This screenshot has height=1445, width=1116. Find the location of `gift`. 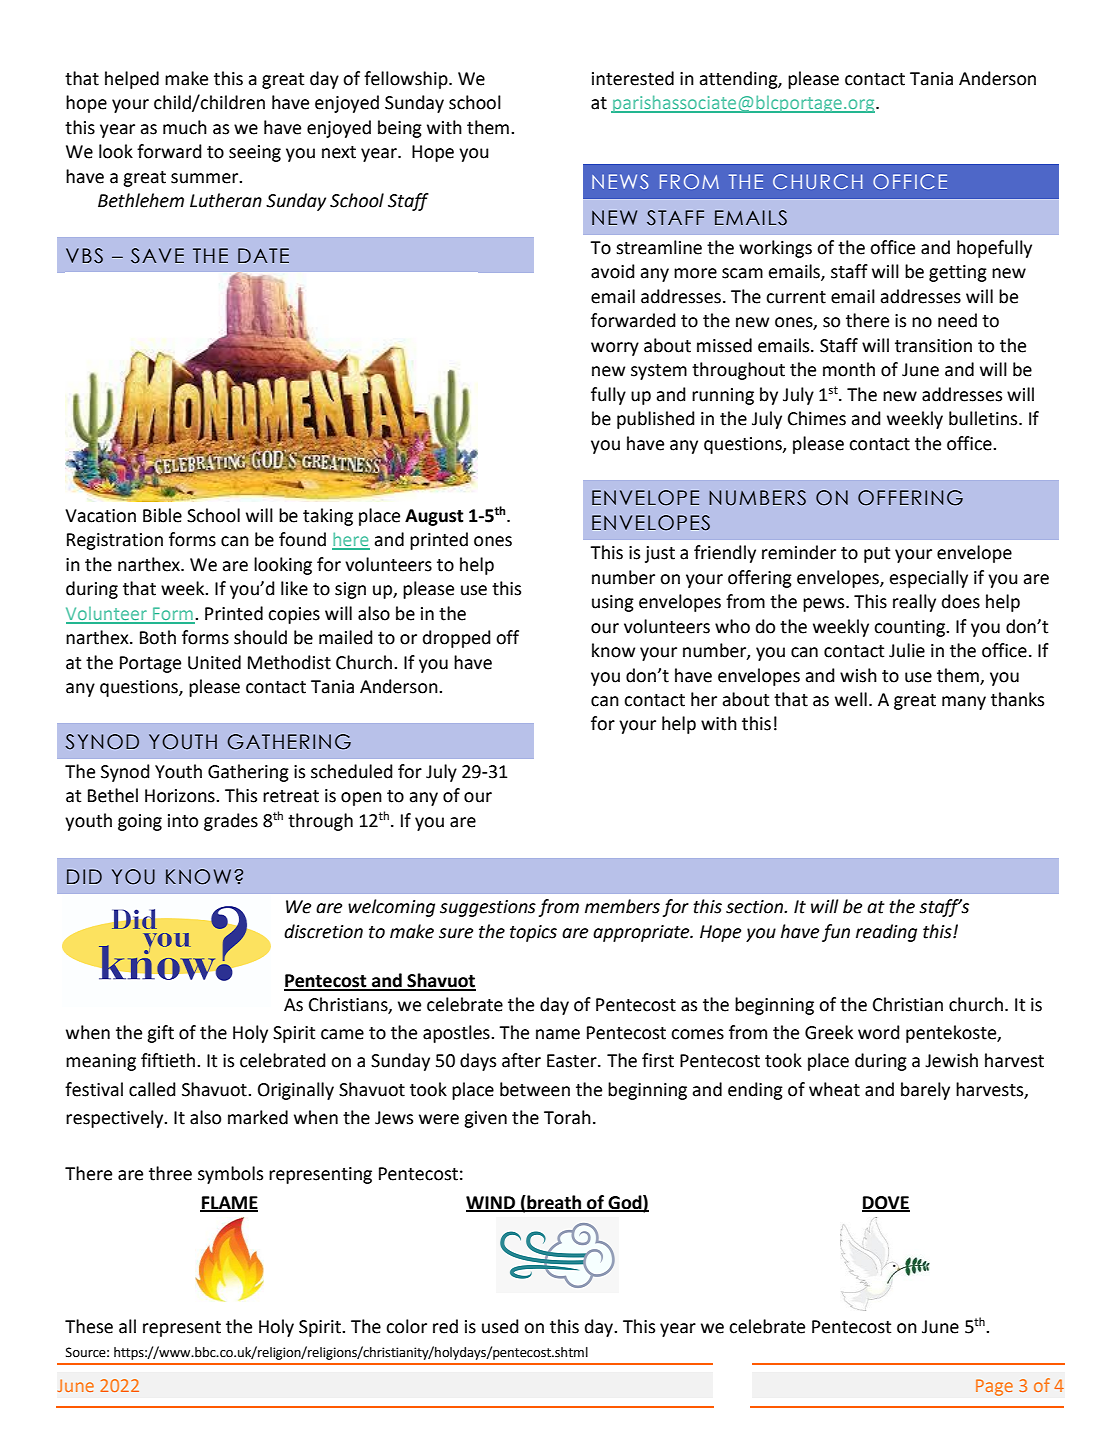

gift is located at coordinates (160, 1034).
